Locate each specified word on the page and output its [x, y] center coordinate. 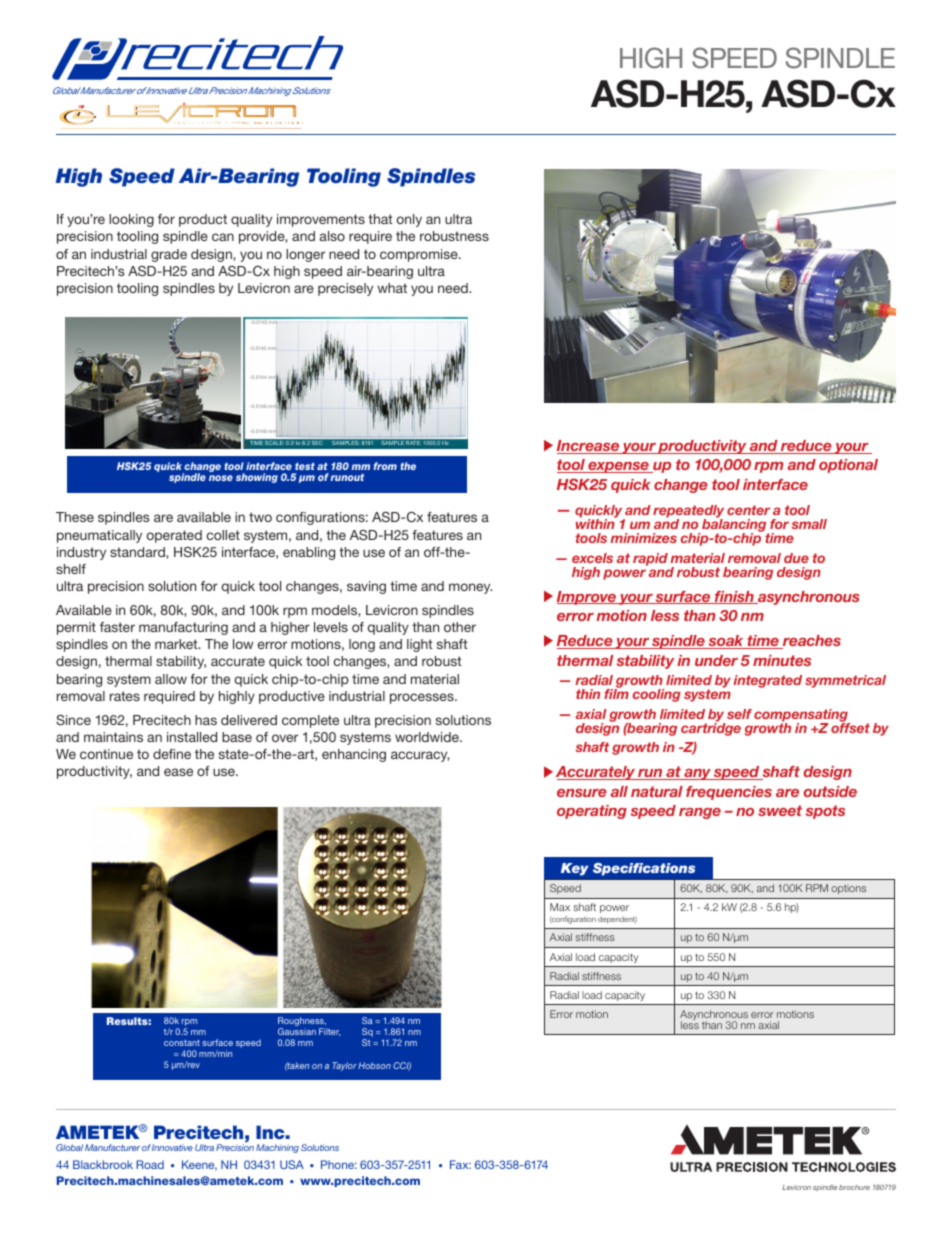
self [739, 714]
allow [171, 679]
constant [182, 1043]
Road [150, 1164]
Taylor [344, 1066]
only [409, 220]
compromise [420, 255]
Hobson [374, 1065]
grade [169, 255]
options [848, 889]
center [748, 510]
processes [423, 698]
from [385, 466]
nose [221, 478]
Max [560, 907]
